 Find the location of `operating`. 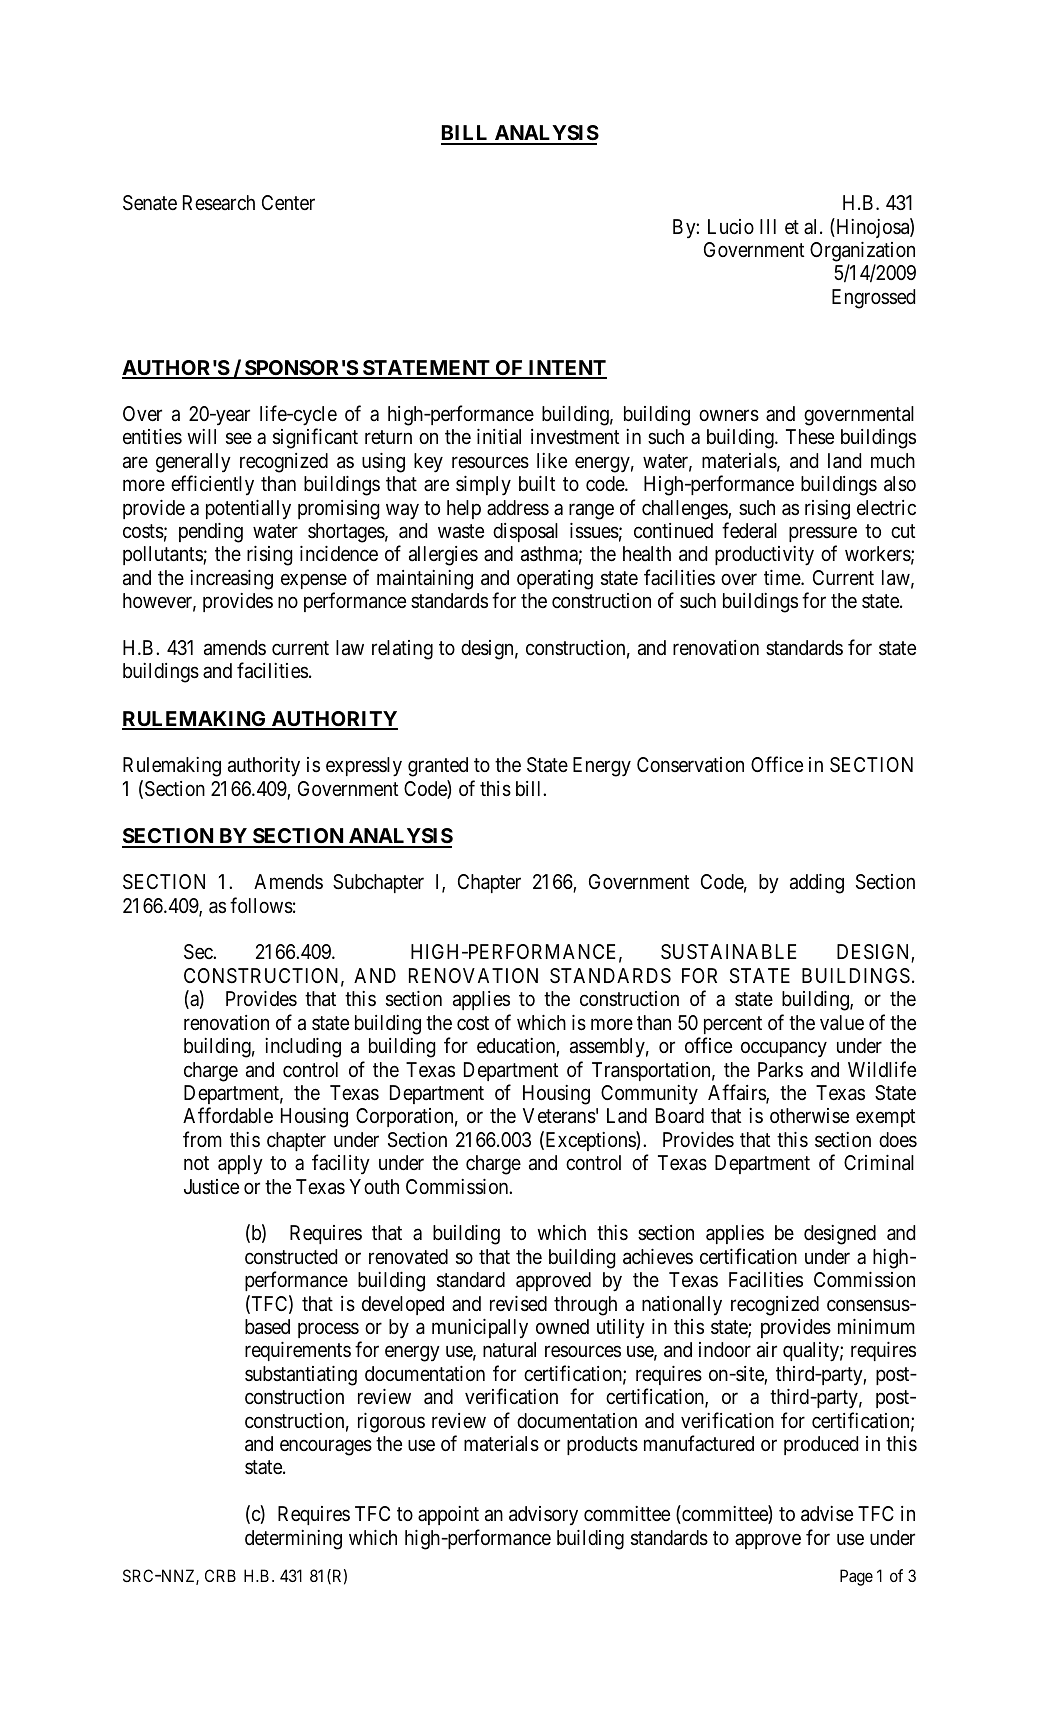

operating is located at coordinates (555, 580).
